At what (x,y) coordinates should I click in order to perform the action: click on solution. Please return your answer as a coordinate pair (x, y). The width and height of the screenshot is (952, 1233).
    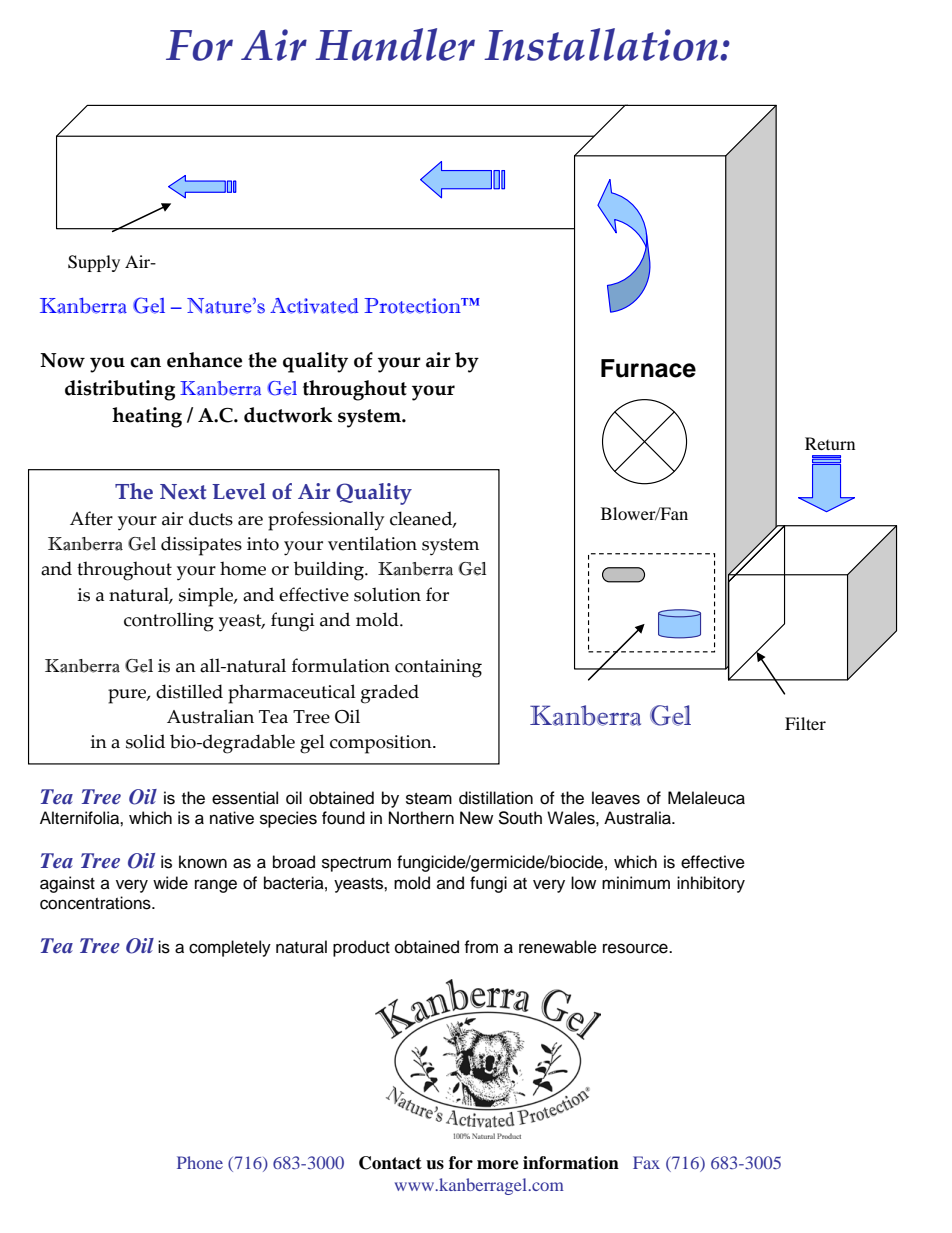
    Looking at the image, I should click on (387, 594).
